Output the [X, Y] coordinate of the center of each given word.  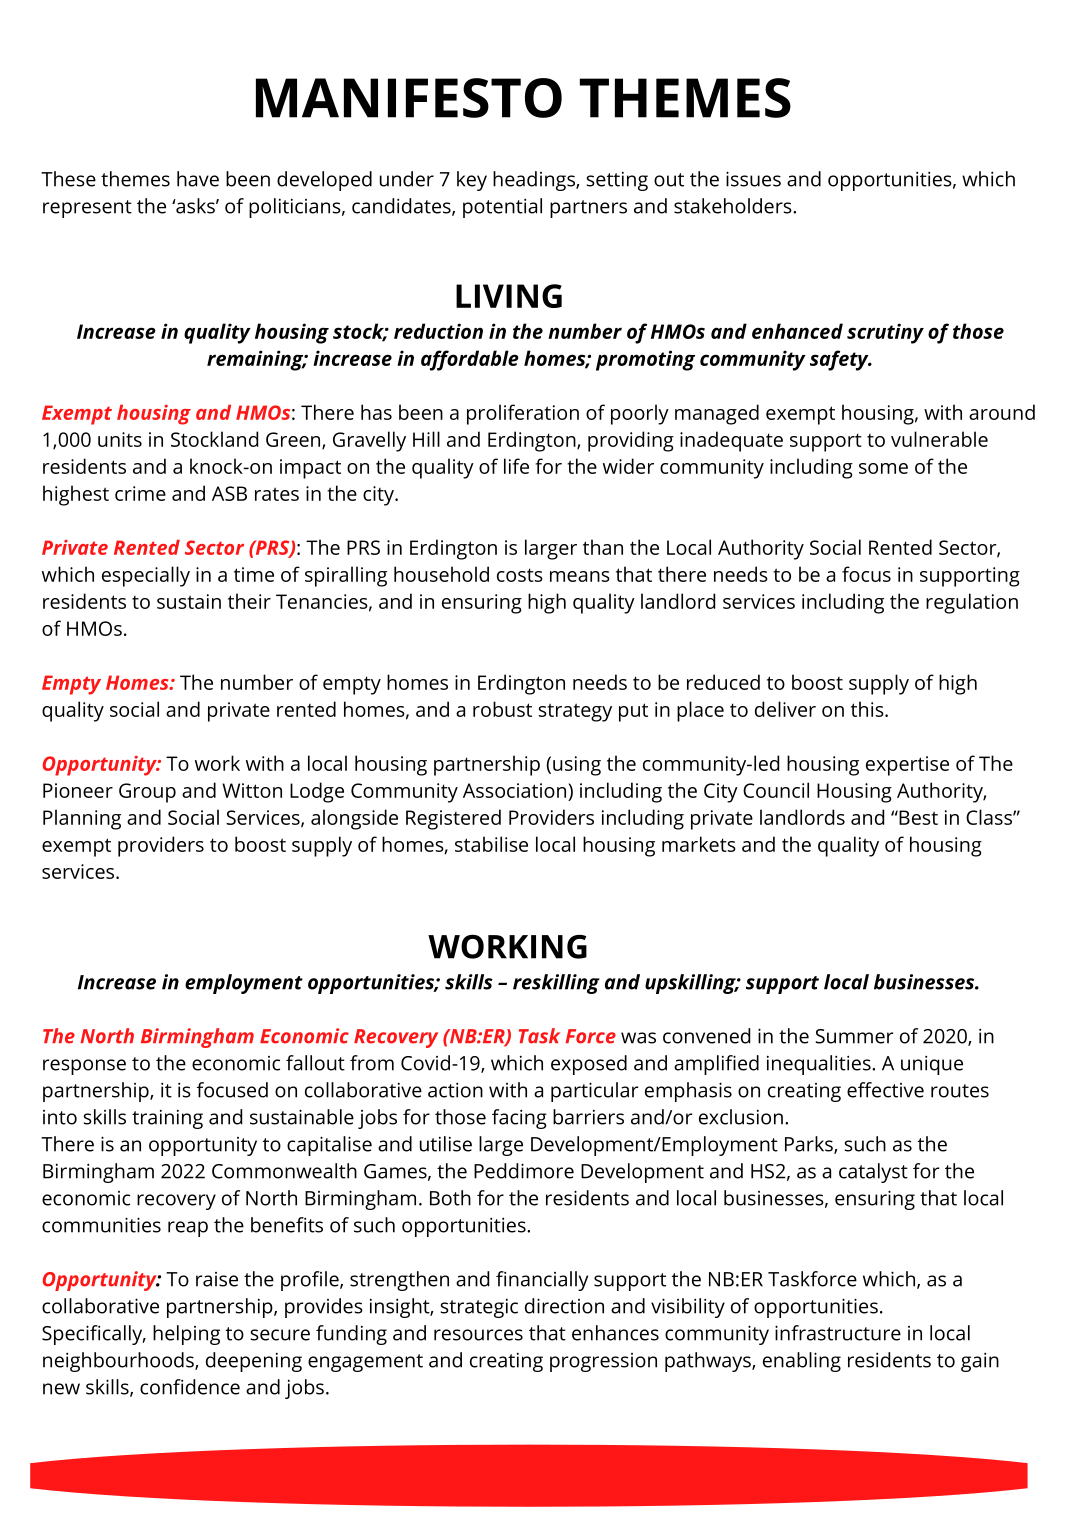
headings [535, 181]
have [198, 179]
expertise [907, 766]
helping [186, 1335]
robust [502, 709]
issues [753, 179]
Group [147, 793]
